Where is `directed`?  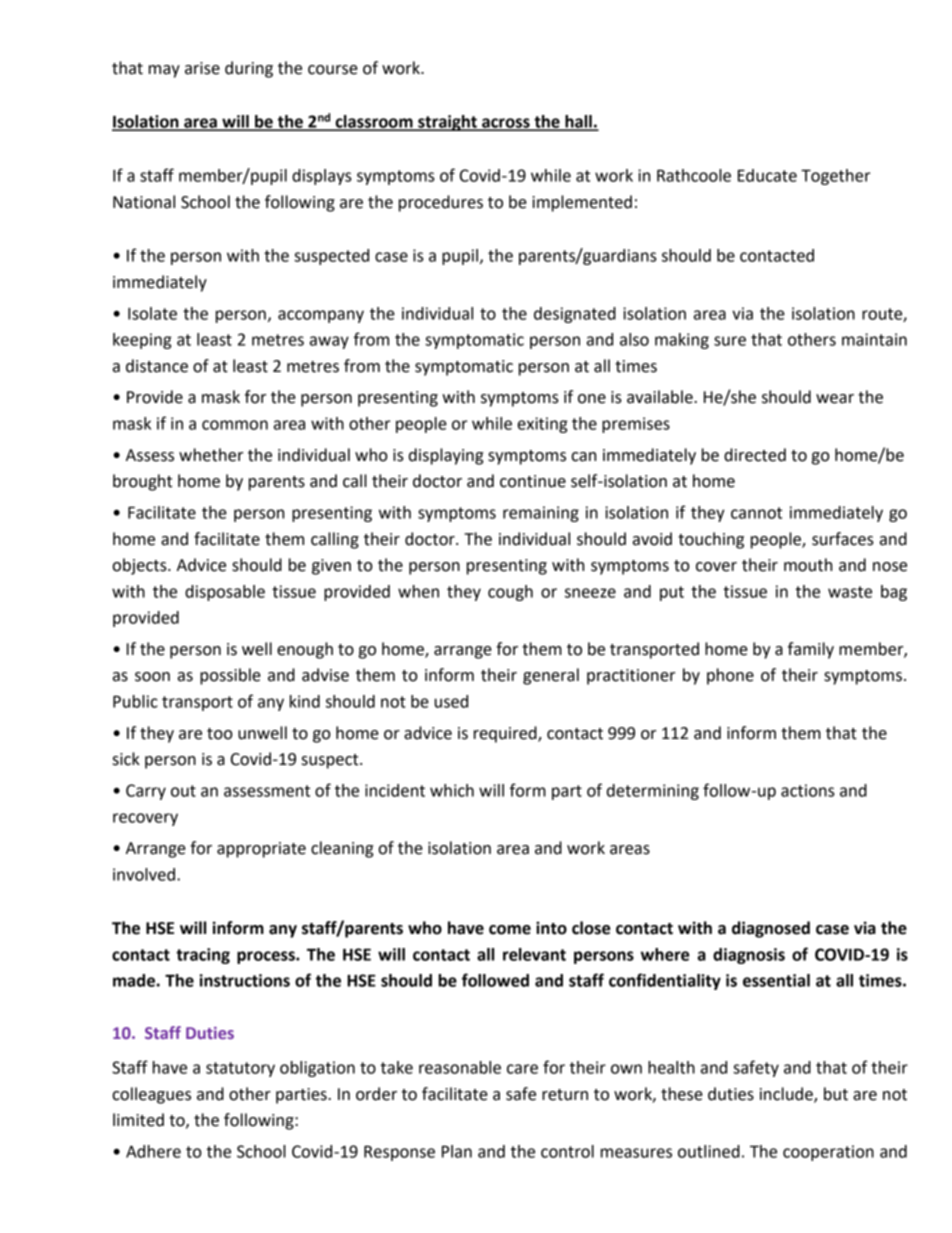 directed is located at coordinates (755, 455).
